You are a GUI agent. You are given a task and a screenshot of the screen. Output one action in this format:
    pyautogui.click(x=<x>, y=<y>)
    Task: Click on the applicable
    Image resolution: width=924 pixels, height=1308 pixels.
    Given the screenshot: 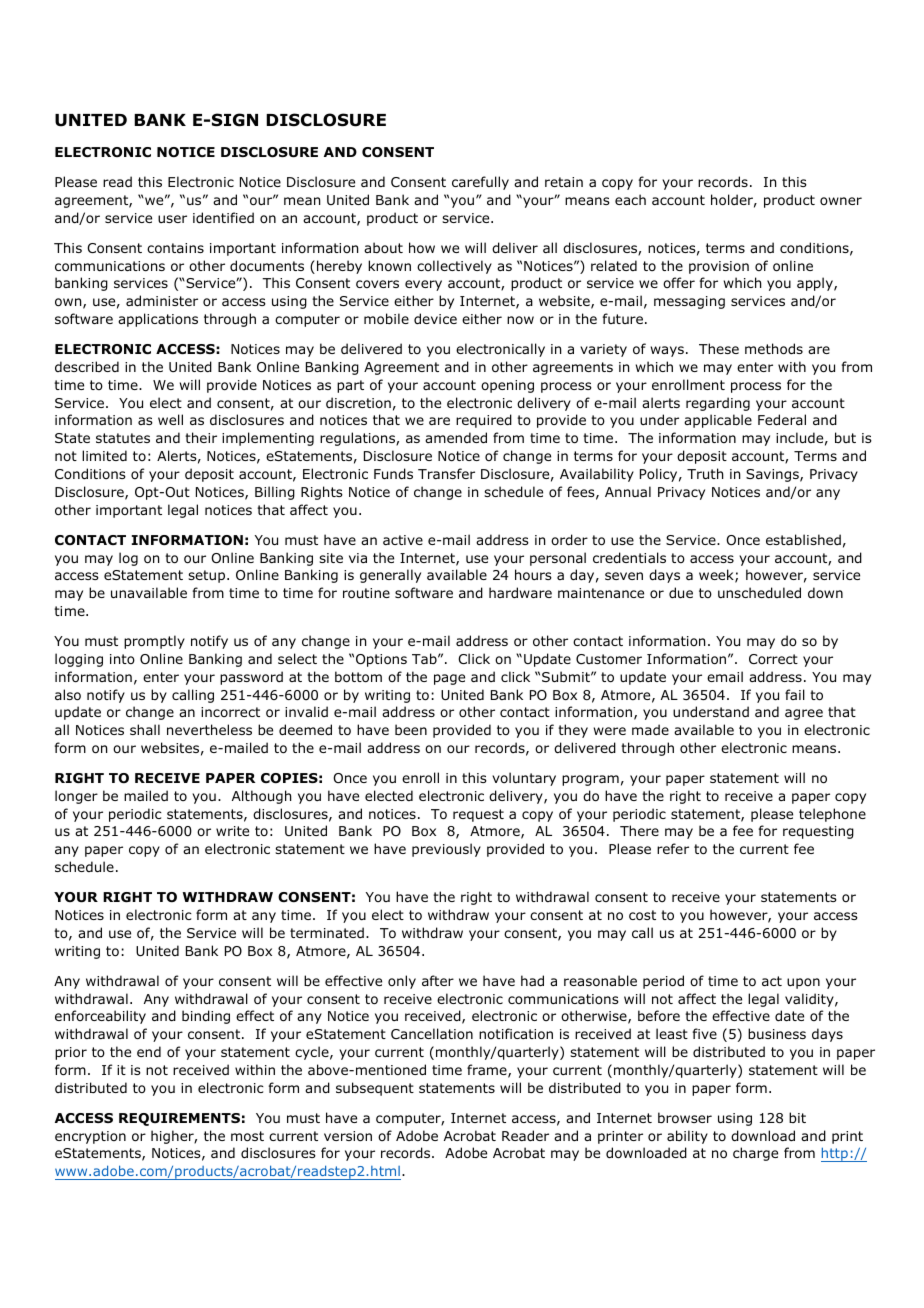 What is the action you would take?
    pyautogui.click(x=718, y=421)
